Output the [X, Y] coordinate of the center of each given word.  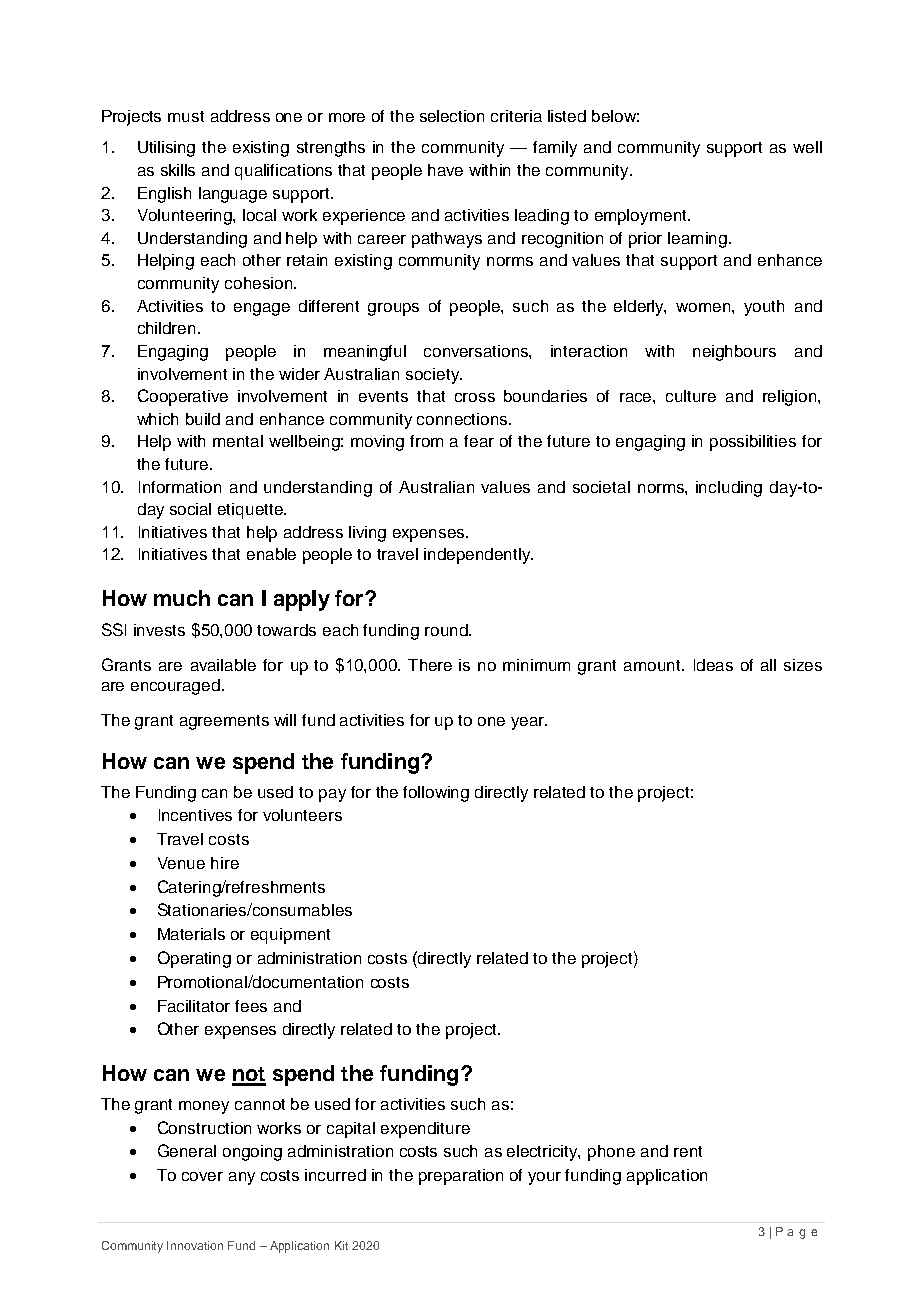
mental [238, 441]
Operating [194, 959]
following [436, 794]
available [223, 665]
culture [691, 396]
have [445, 170]
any [242, 1178]
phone [611, 1153]
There [430, 665]
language [233, 195]
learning [699, 240]
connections [463, 419]
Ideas [713, 665]
